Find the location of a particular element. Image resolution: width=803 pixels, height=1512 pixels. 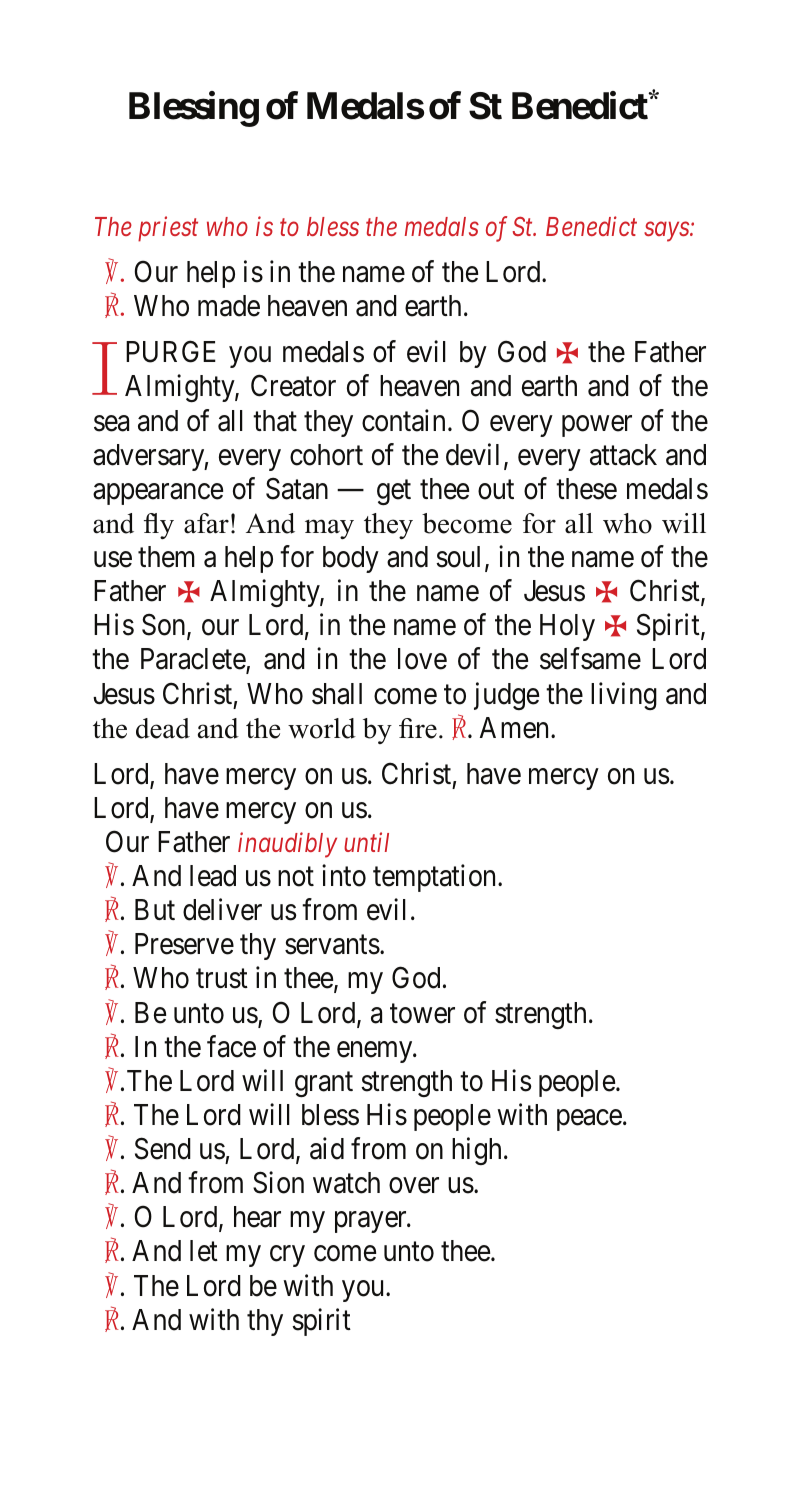

these is located at coordinates (586, 489).
